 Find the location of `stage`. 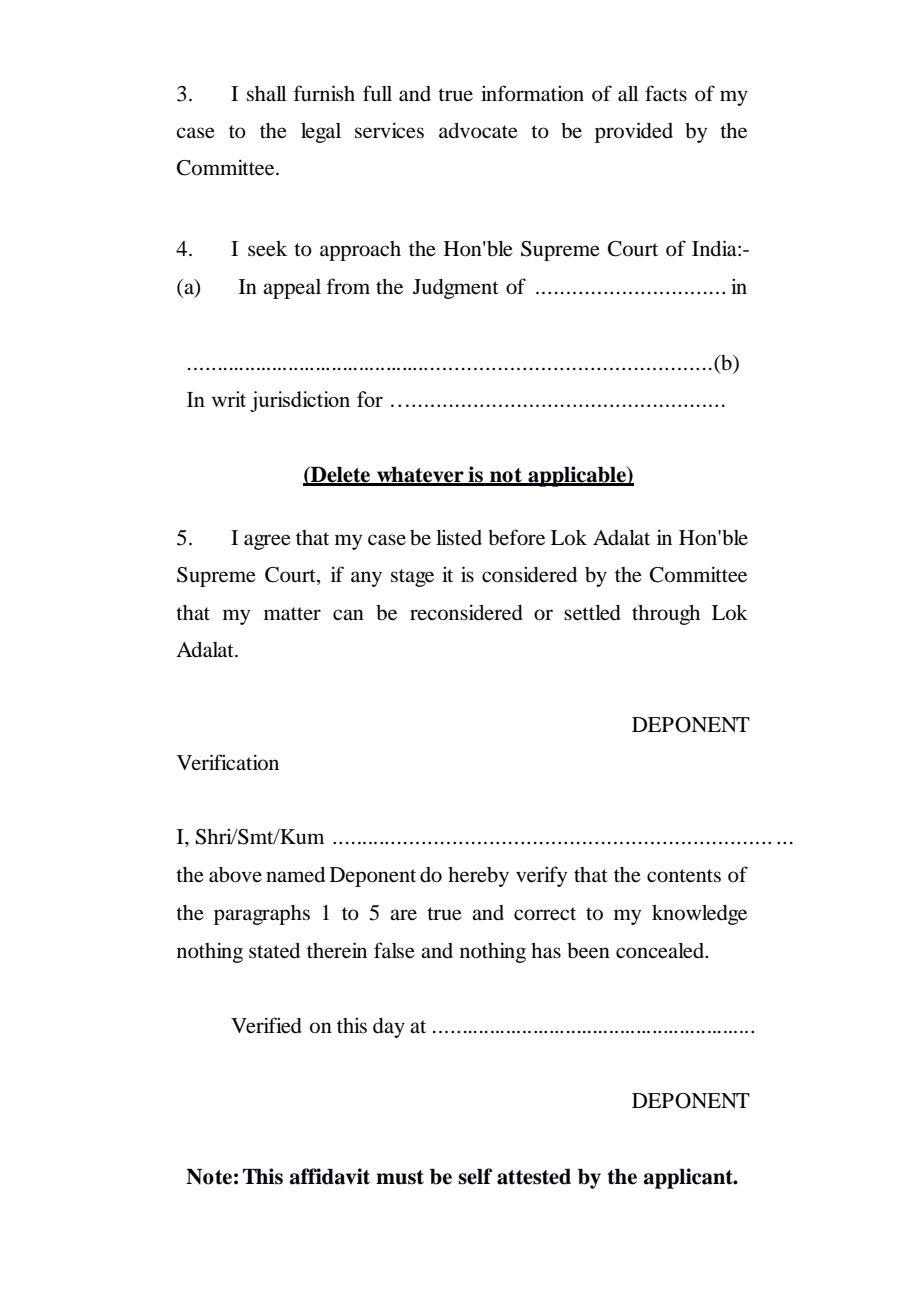

stage is located at coordinates (412, 578).
